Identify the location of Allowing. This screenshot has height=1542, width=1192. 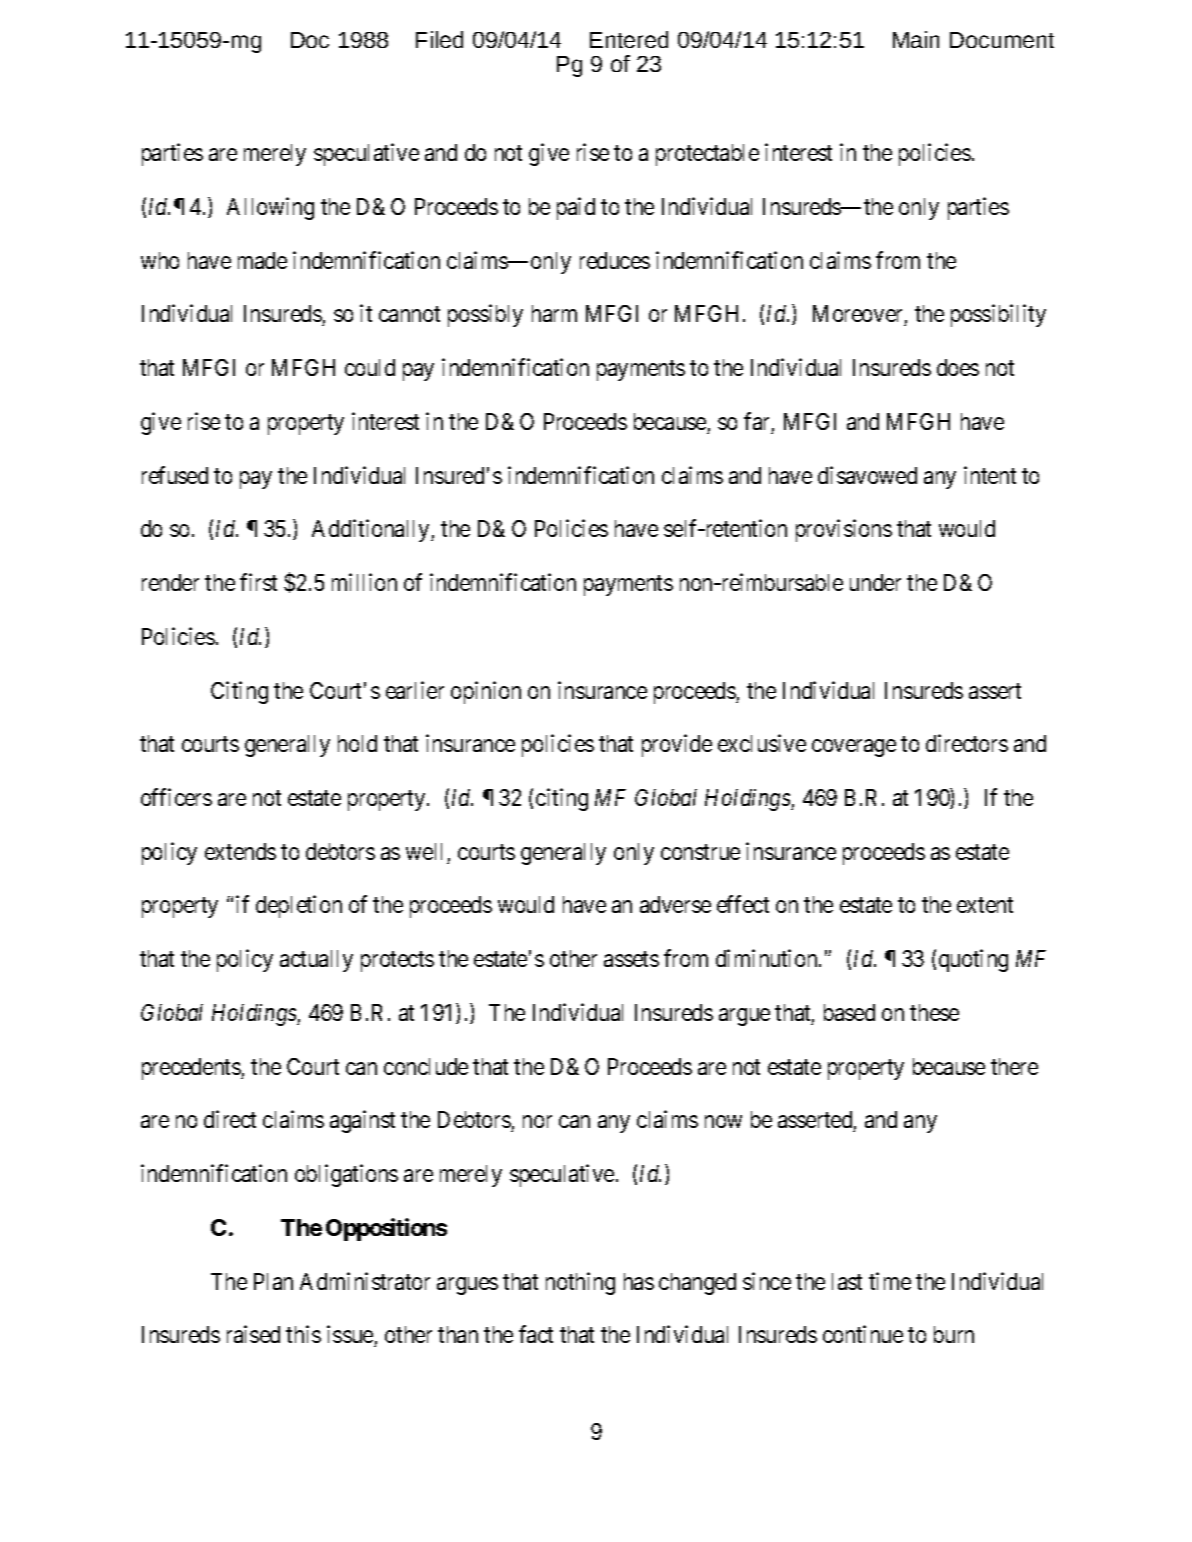
(270, 208).
